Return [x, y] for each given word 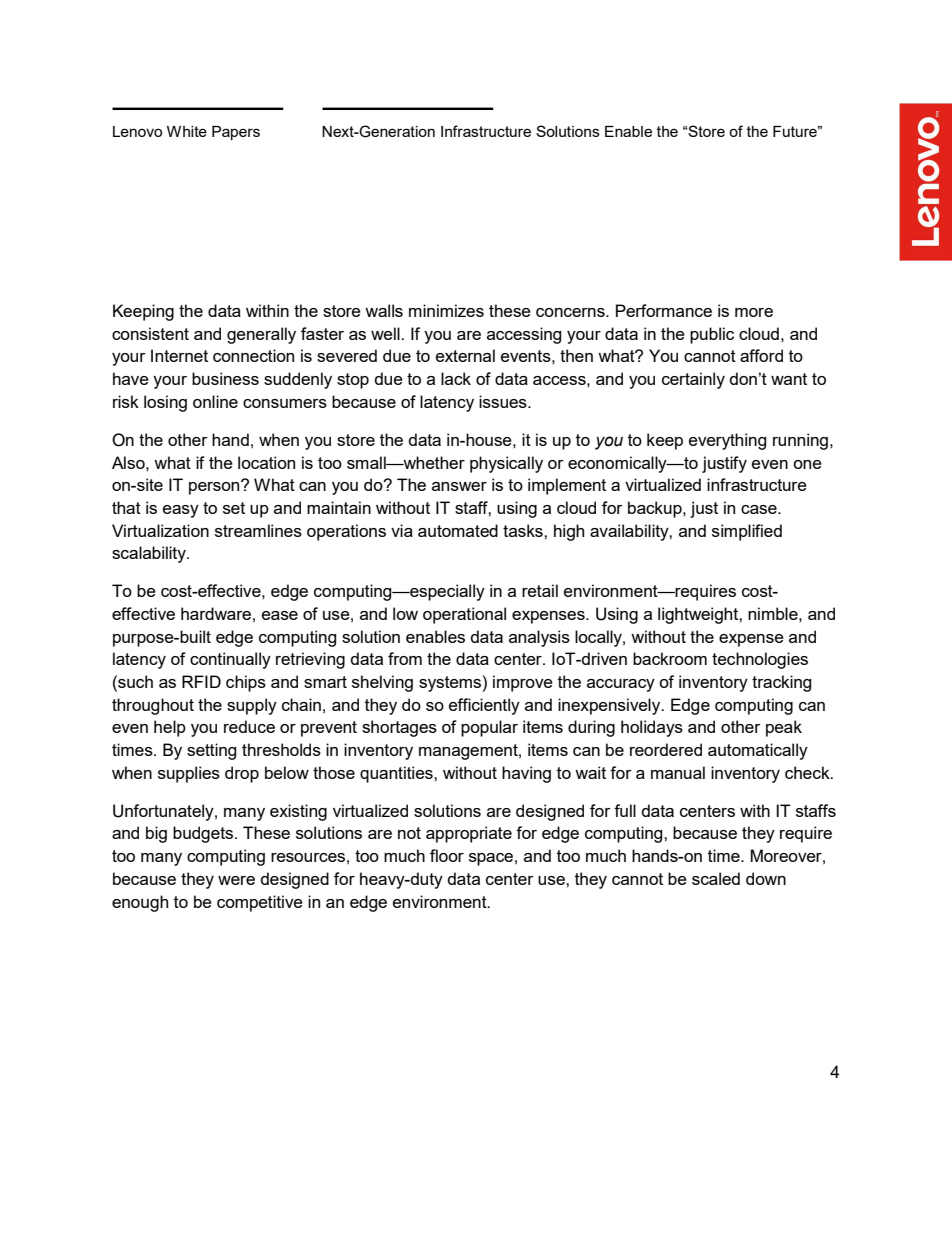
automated [458, 530]
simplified [747, 532]
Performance [664, 310]
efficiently [484, 706]
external [465, 355]
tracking [781, 683]
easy [181, 511]
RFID [201, 681]
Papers [236, 133]
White [187, 131]
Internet [179, 355]
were [236, 880]
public [712, 335]
